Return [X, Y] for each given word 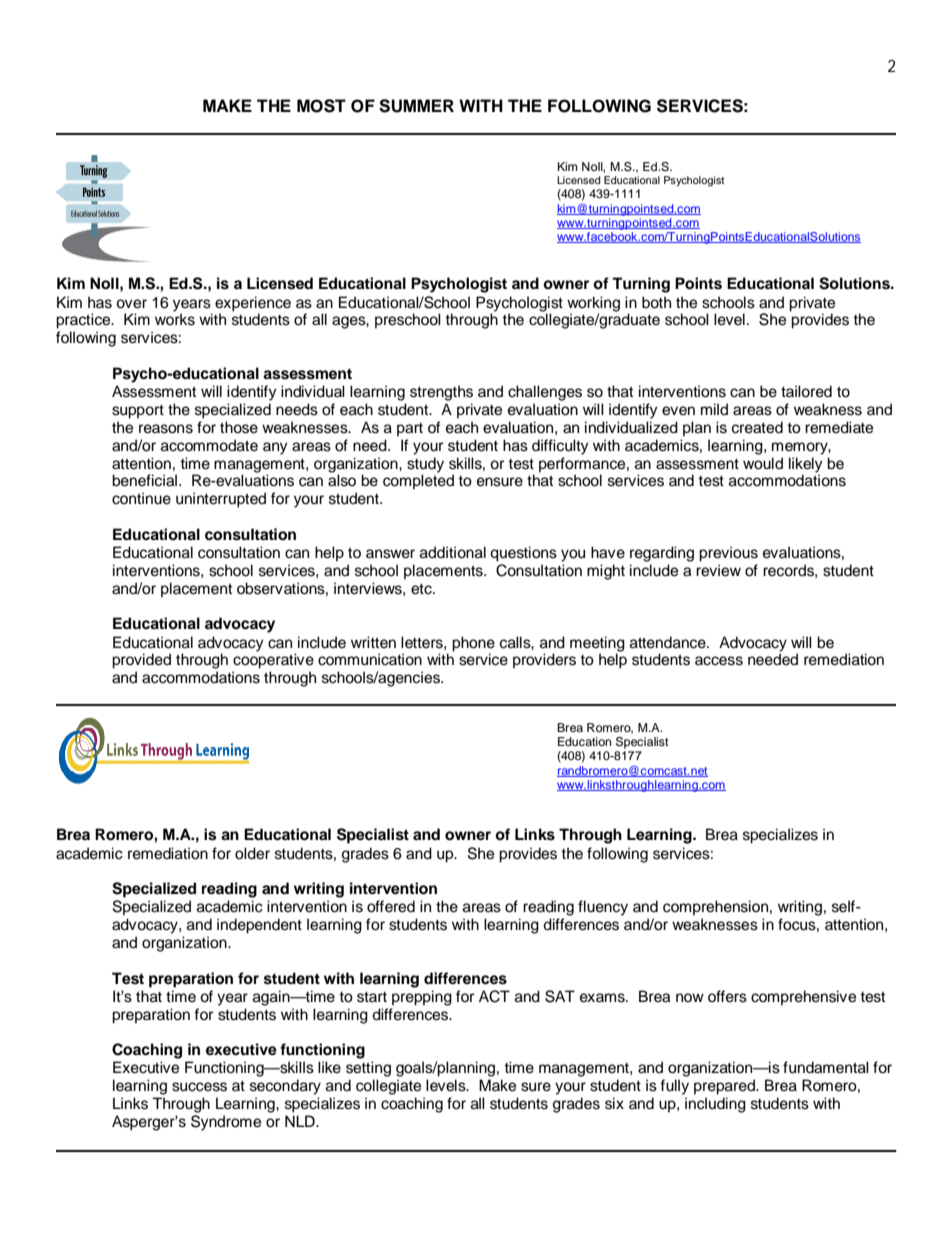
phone [473, 644]
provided [141, 661]
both [656, 302]
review [718, 570]
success [199, 1087]
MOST [321, 106]
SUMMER [416, 106]
